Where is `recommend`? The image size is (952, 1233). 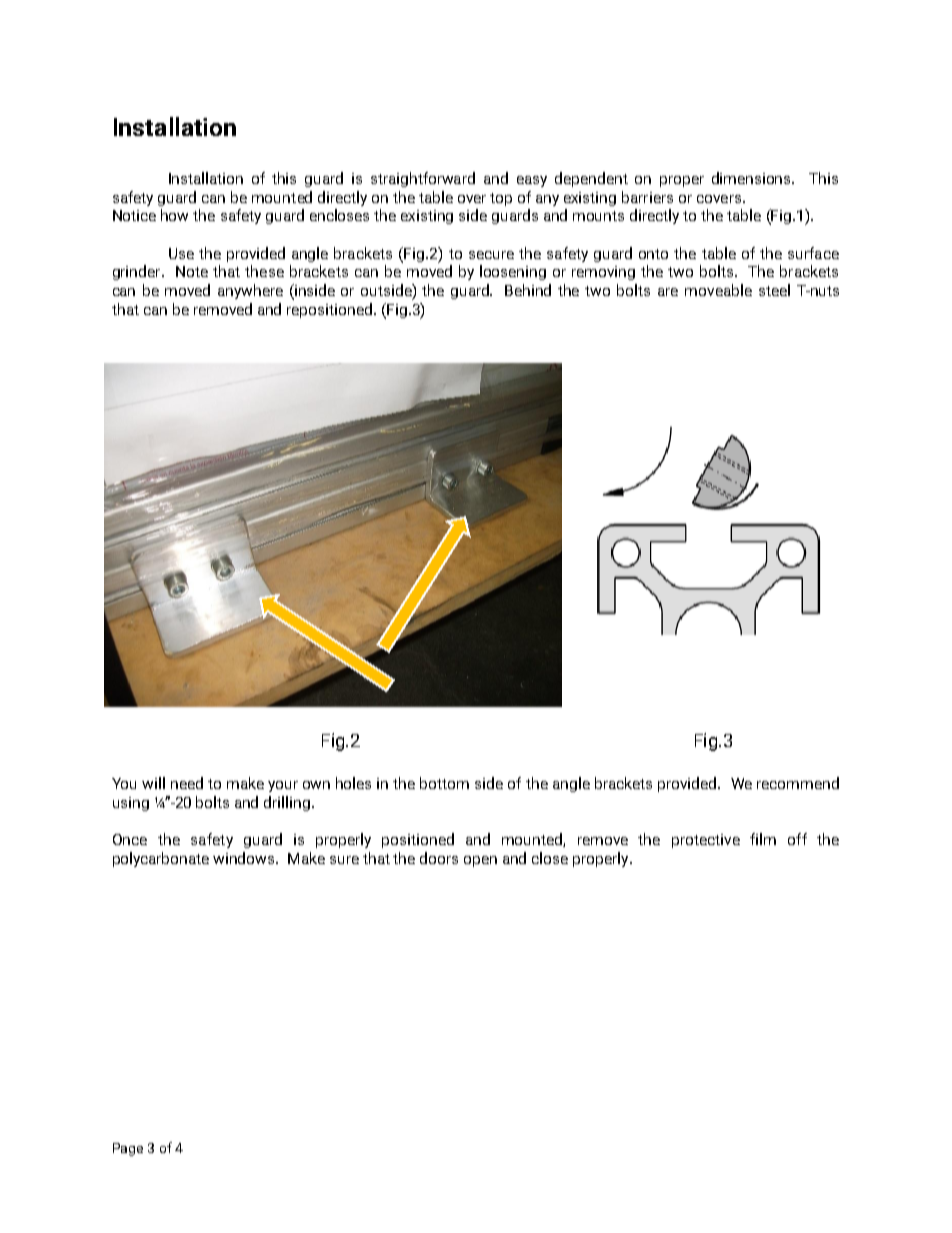
recommend is located at coordinates (798, 783).
